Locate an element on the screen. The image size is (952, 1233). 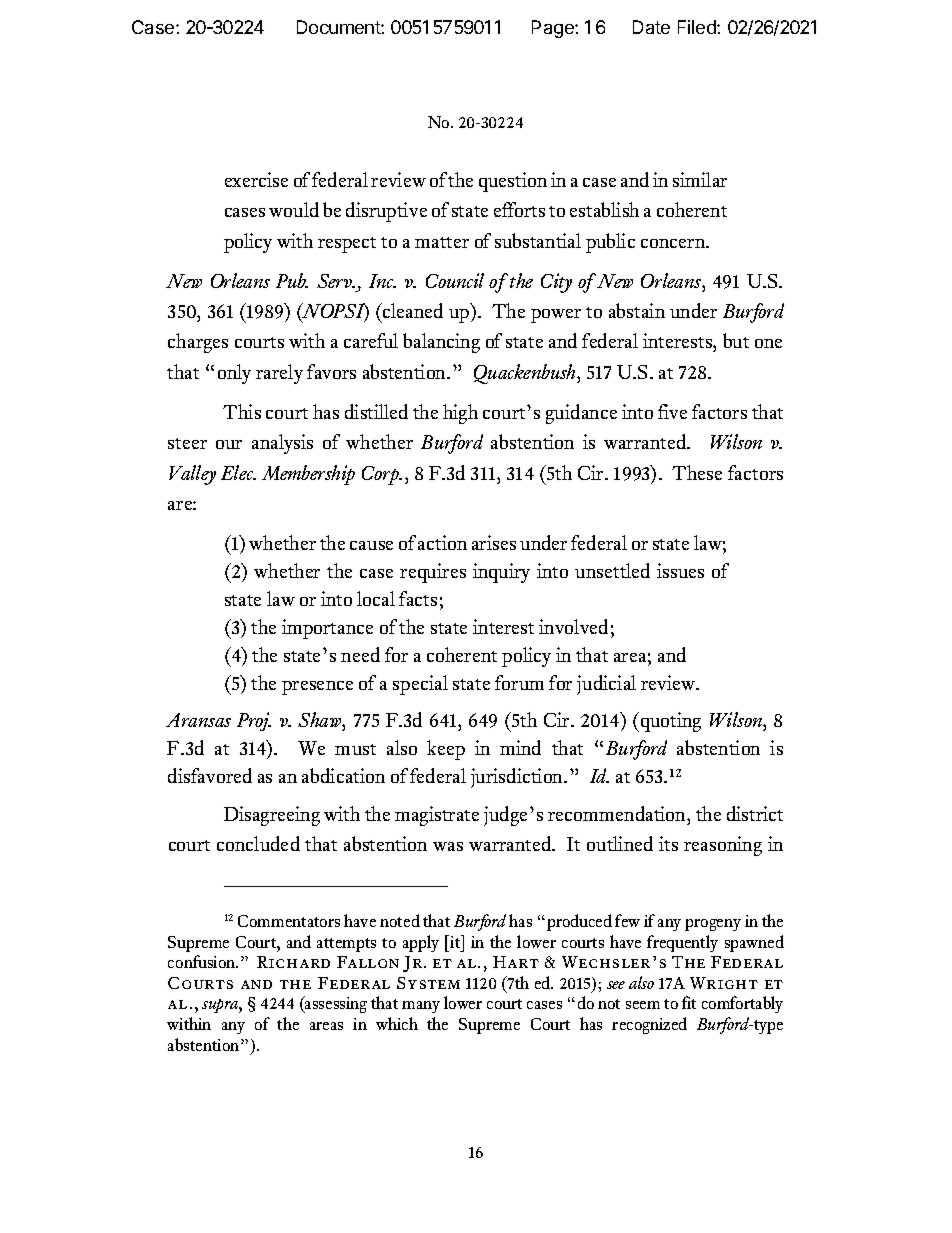
Richard is located at coordinates (293, 962).
